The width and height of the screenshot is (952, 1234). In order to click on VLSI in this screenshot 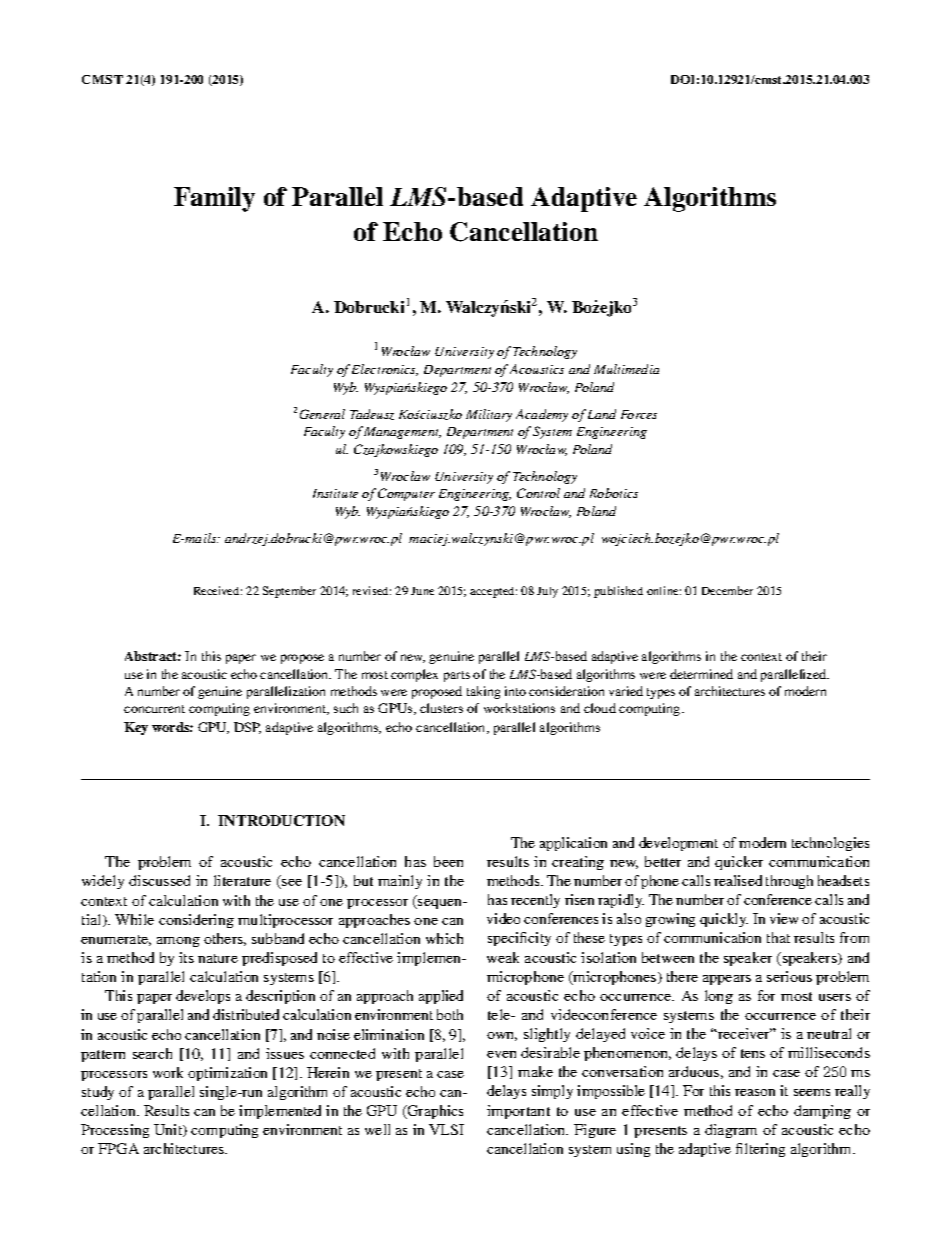, I will do `click(446, 1129)`.
